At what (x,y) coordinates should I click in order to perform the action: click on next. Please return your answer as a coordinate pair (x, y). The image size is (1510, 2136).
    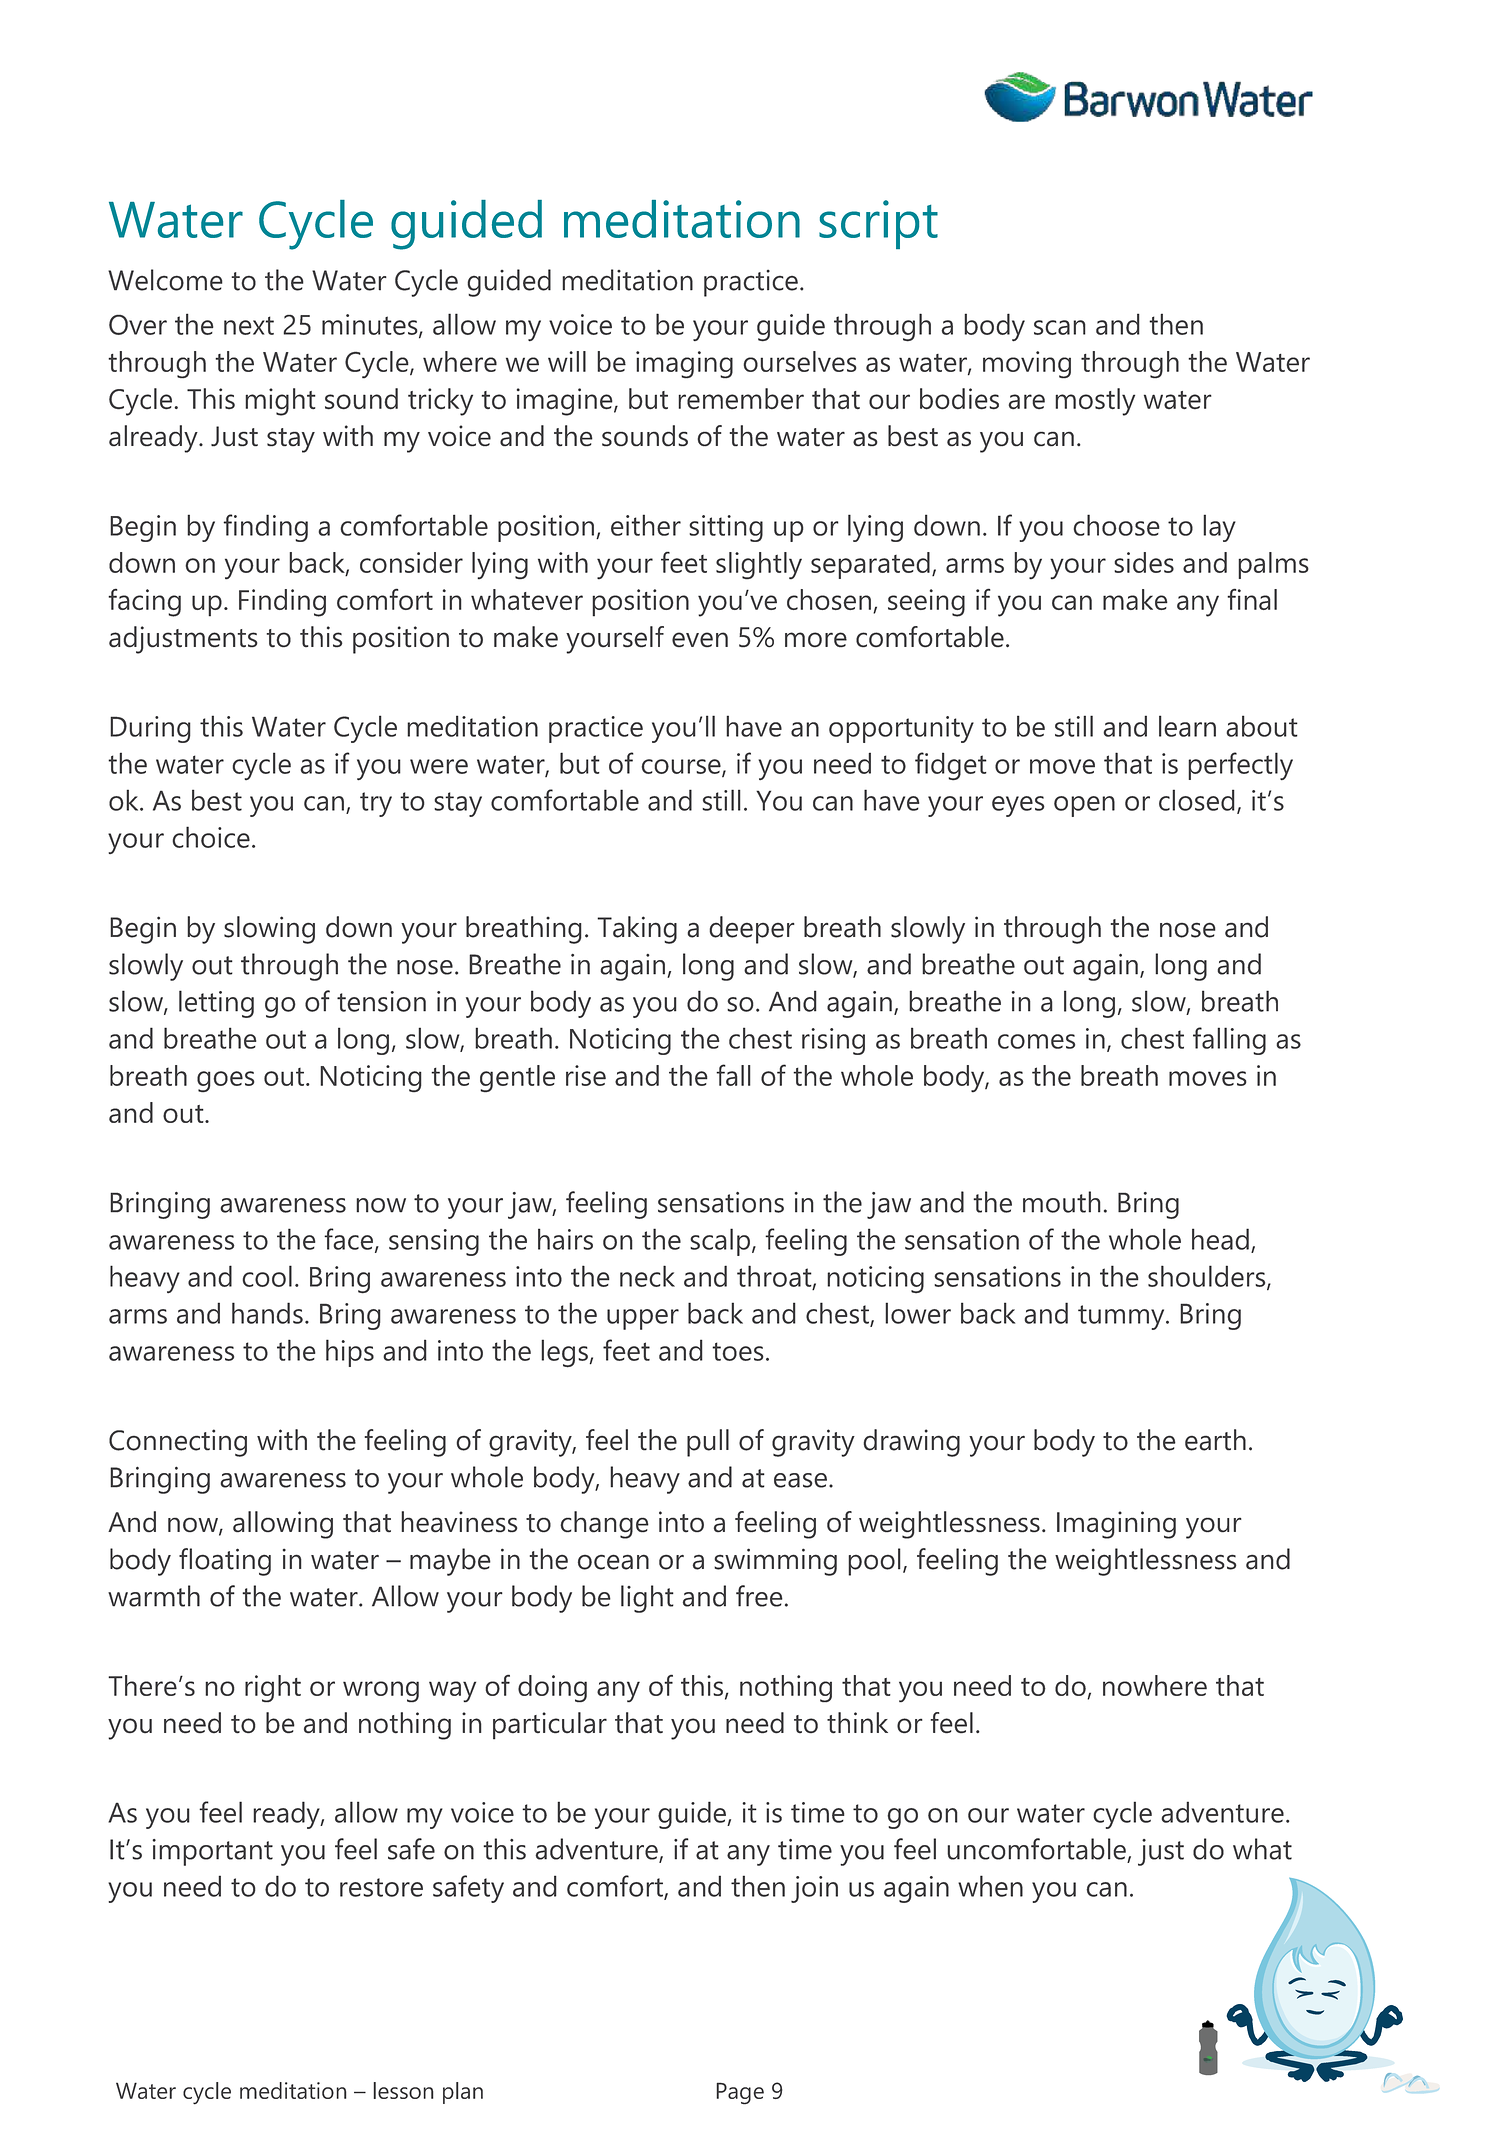
    Looking at the image, I should click on (249, 325).
